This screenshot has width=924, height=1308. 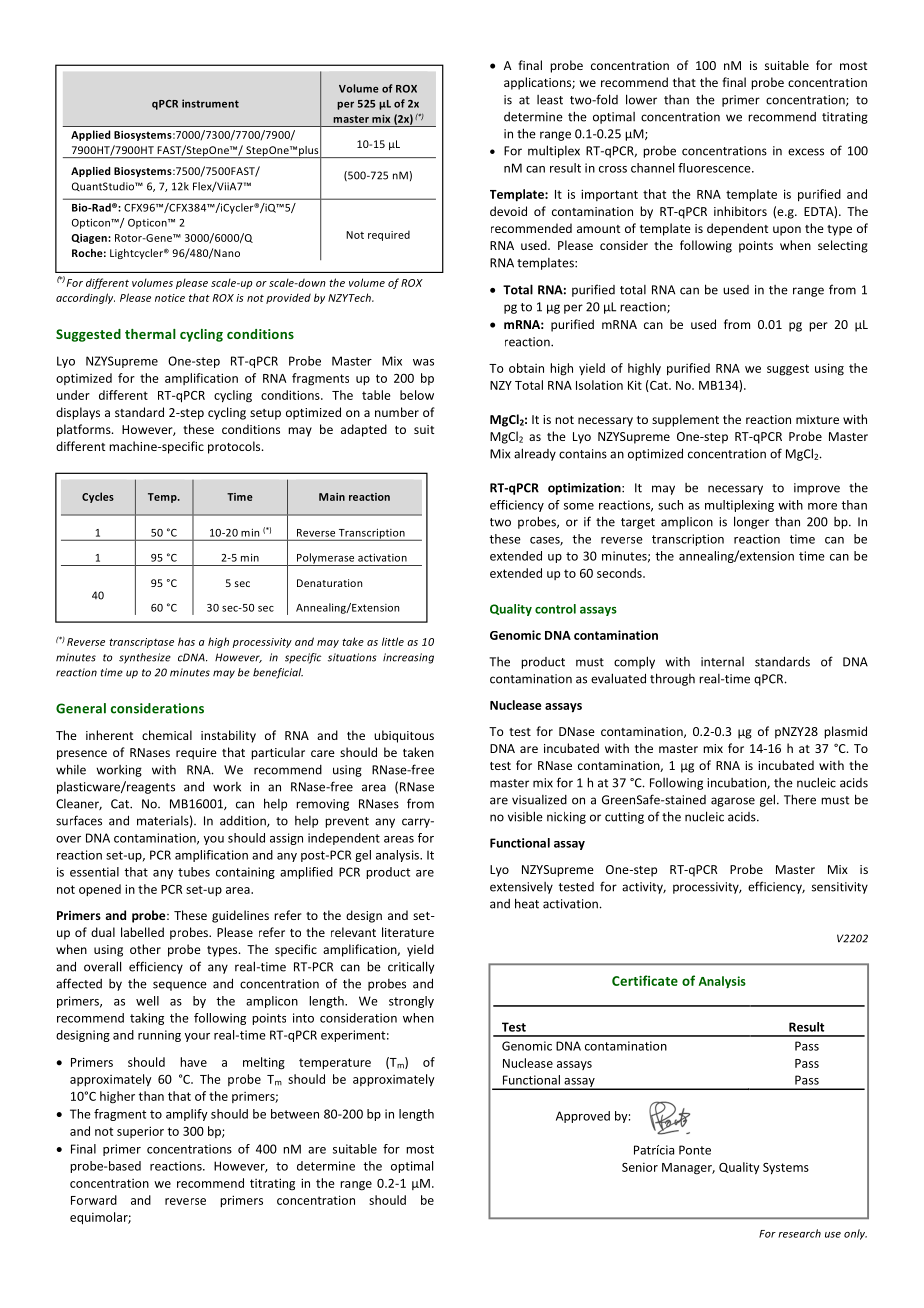 What do you see at coordinates (799, 1233) in the screenshot?
I see `research` at bounding box center [799, 1233].
